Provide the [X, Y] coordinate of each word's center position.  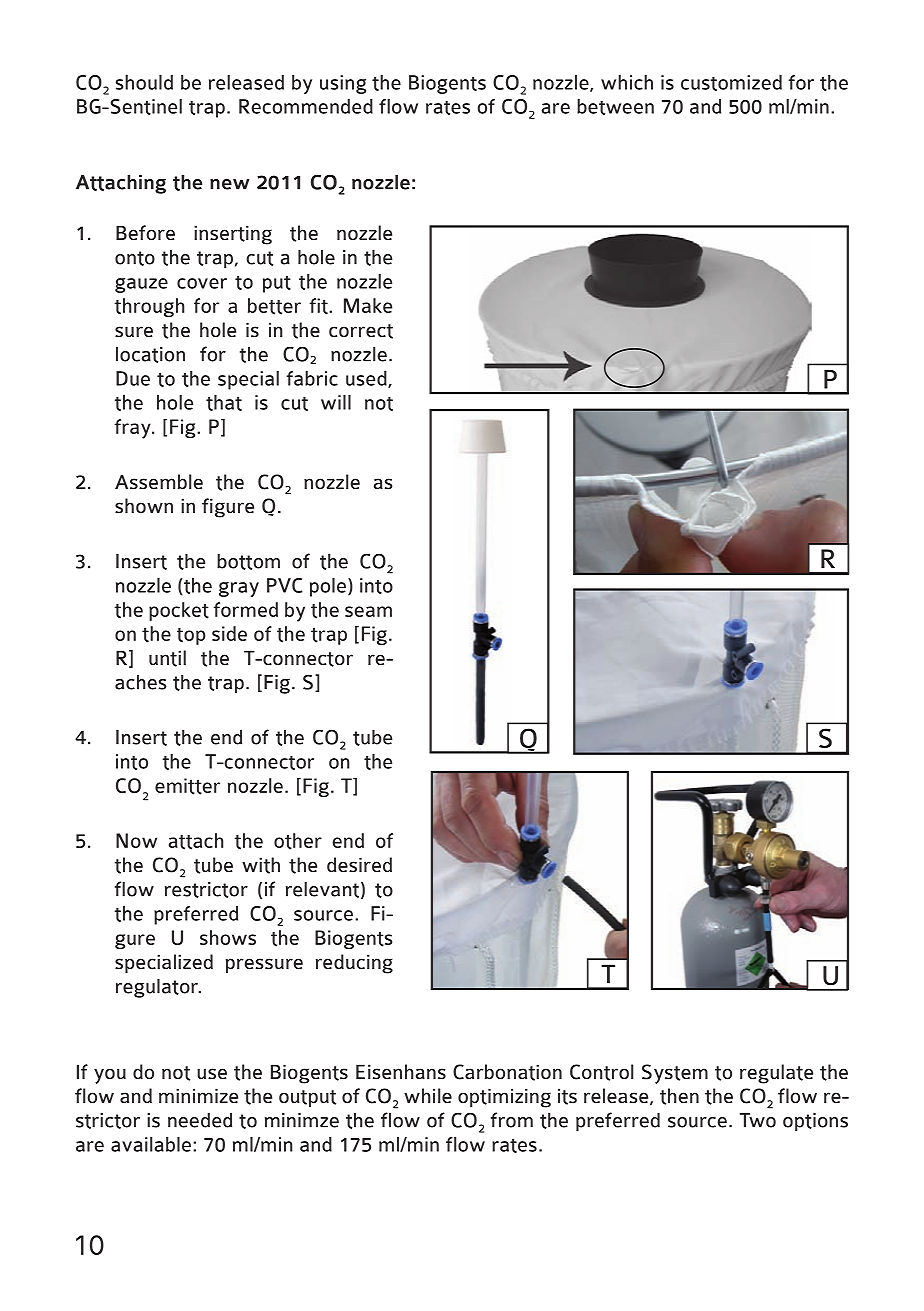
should [144, 82]
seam [368, 611]
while [428, 1096]
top [191, 636]
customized [731, 83]
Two [758, 1120]
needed [200, 1120]
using [343, 84]
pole [329, 587]
